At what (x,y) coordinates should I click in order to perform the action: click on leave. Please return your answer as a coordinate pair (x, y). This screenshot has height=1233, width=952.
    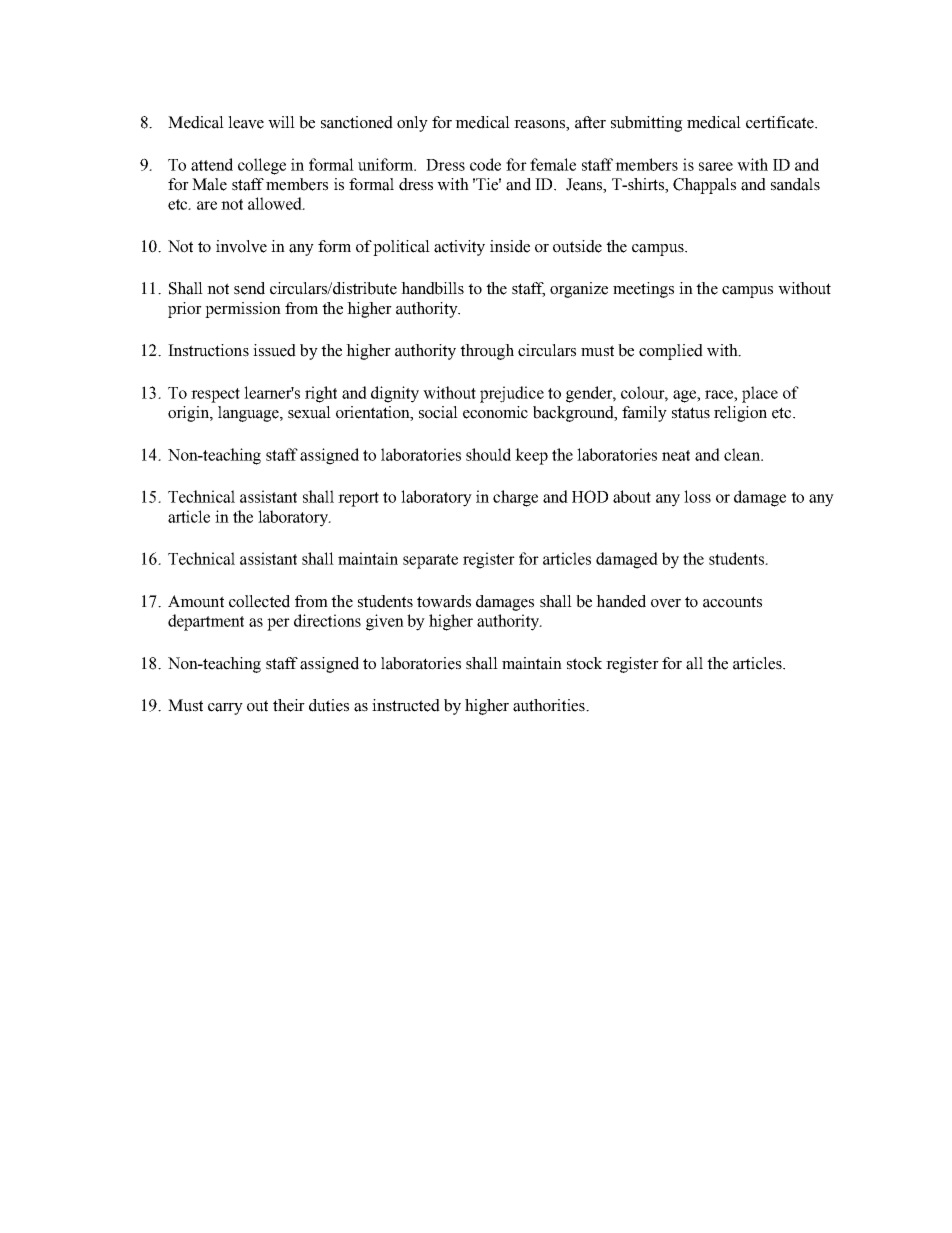
    Looking at the image, I should click on (246, 122).
